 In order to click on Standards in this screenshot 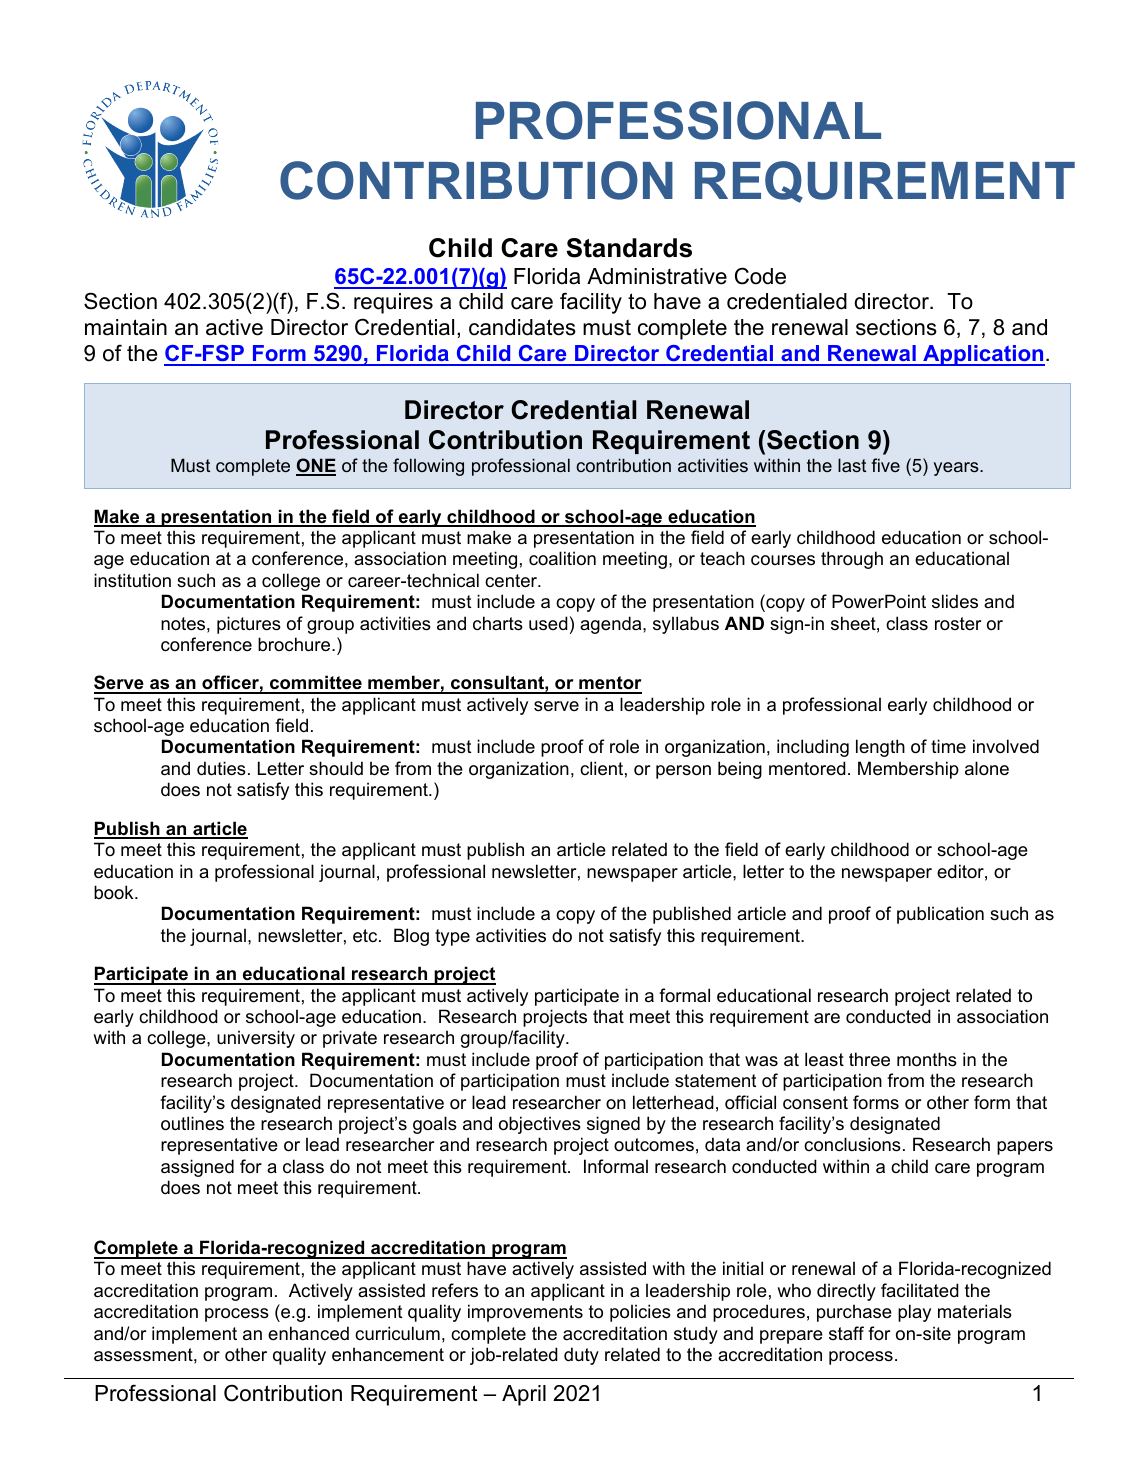, I will do `click(629, 248)`.
